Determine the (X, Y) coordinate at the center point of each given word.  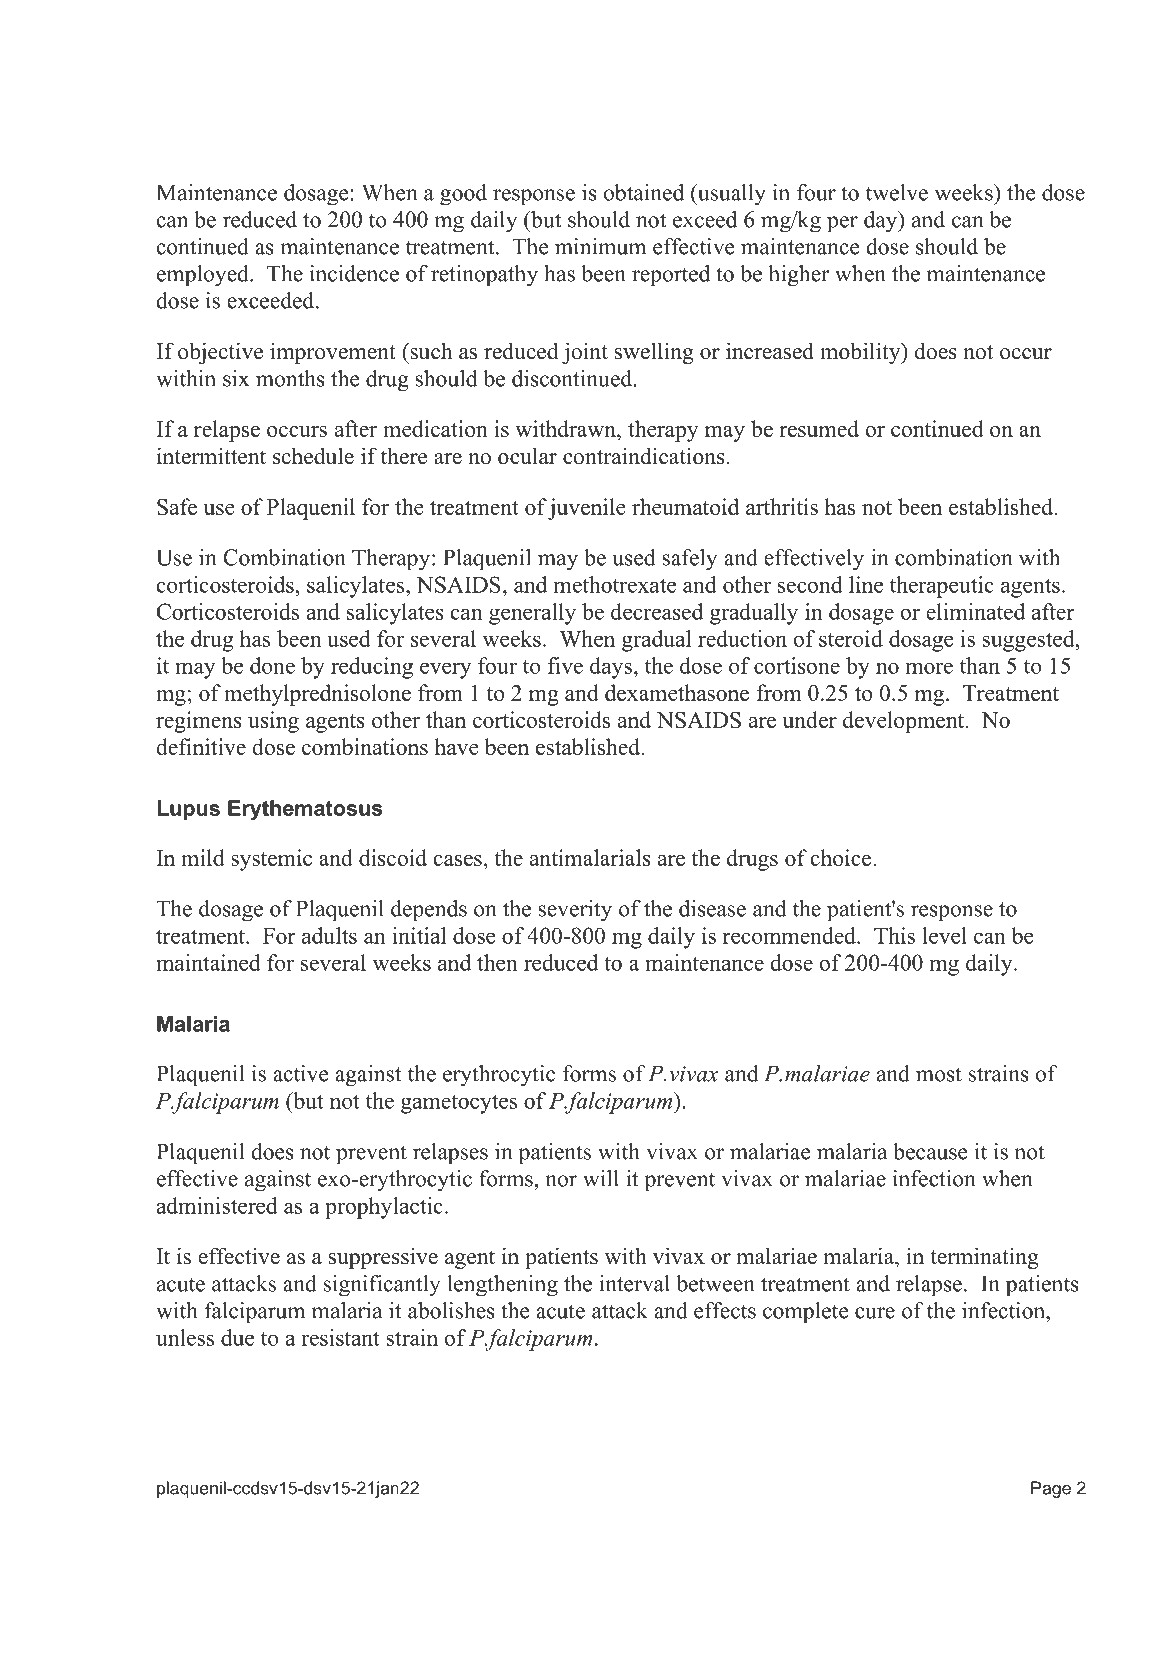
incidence (354, 273)
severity (575, 911)
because (930, 1151)
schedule (313, 456)
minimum (600, 246)
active (300, 1073)
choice (842, 857)
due (237, 1337)
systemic (271, 860)
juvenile (587, 509)
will (601, 1178)
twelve (897, 192)
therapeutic (942, 587)
